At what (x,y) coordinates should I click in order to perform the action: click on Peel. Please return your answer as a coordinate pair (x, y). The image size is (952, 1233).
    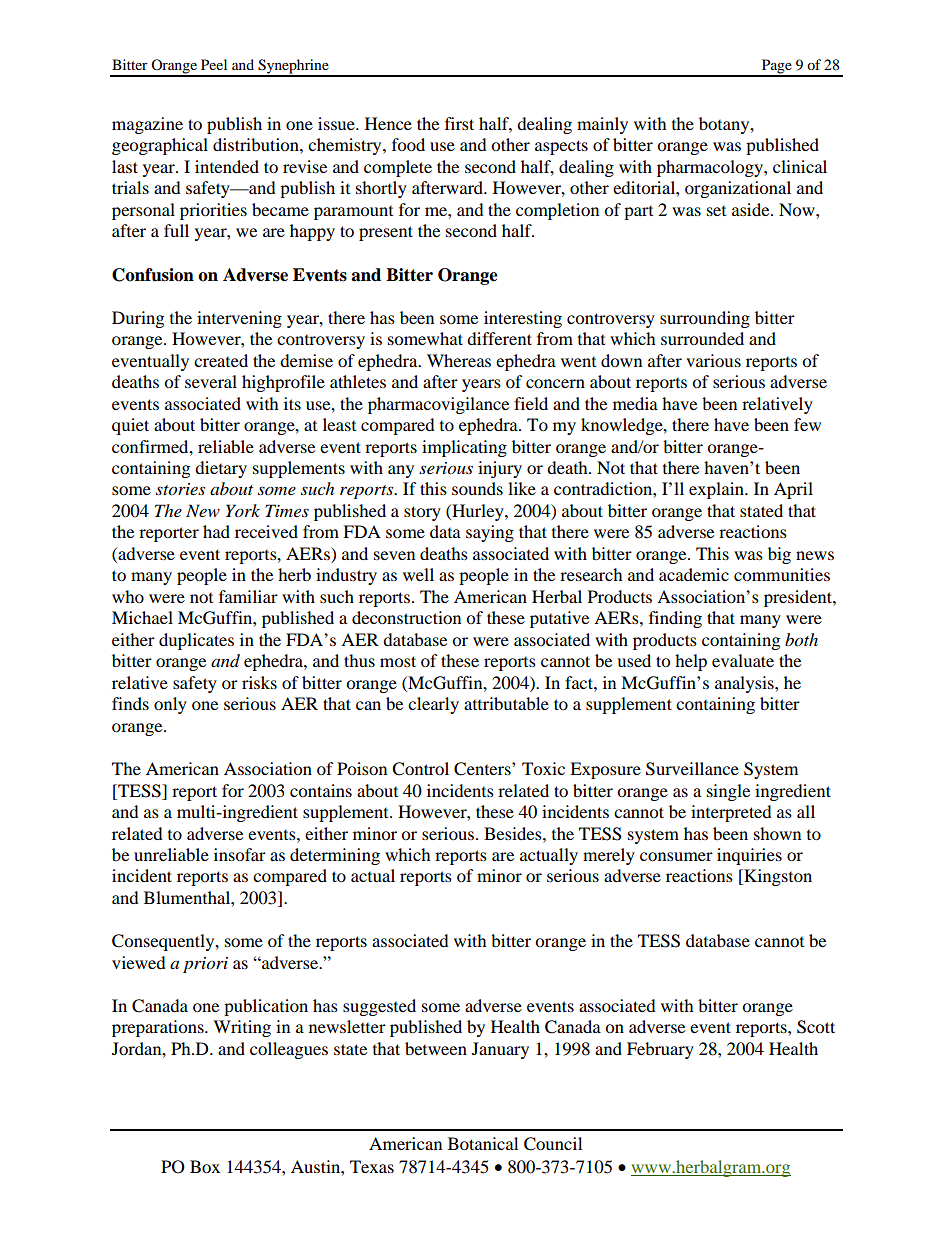
    Looking at the image, I should click on (214, 64).
